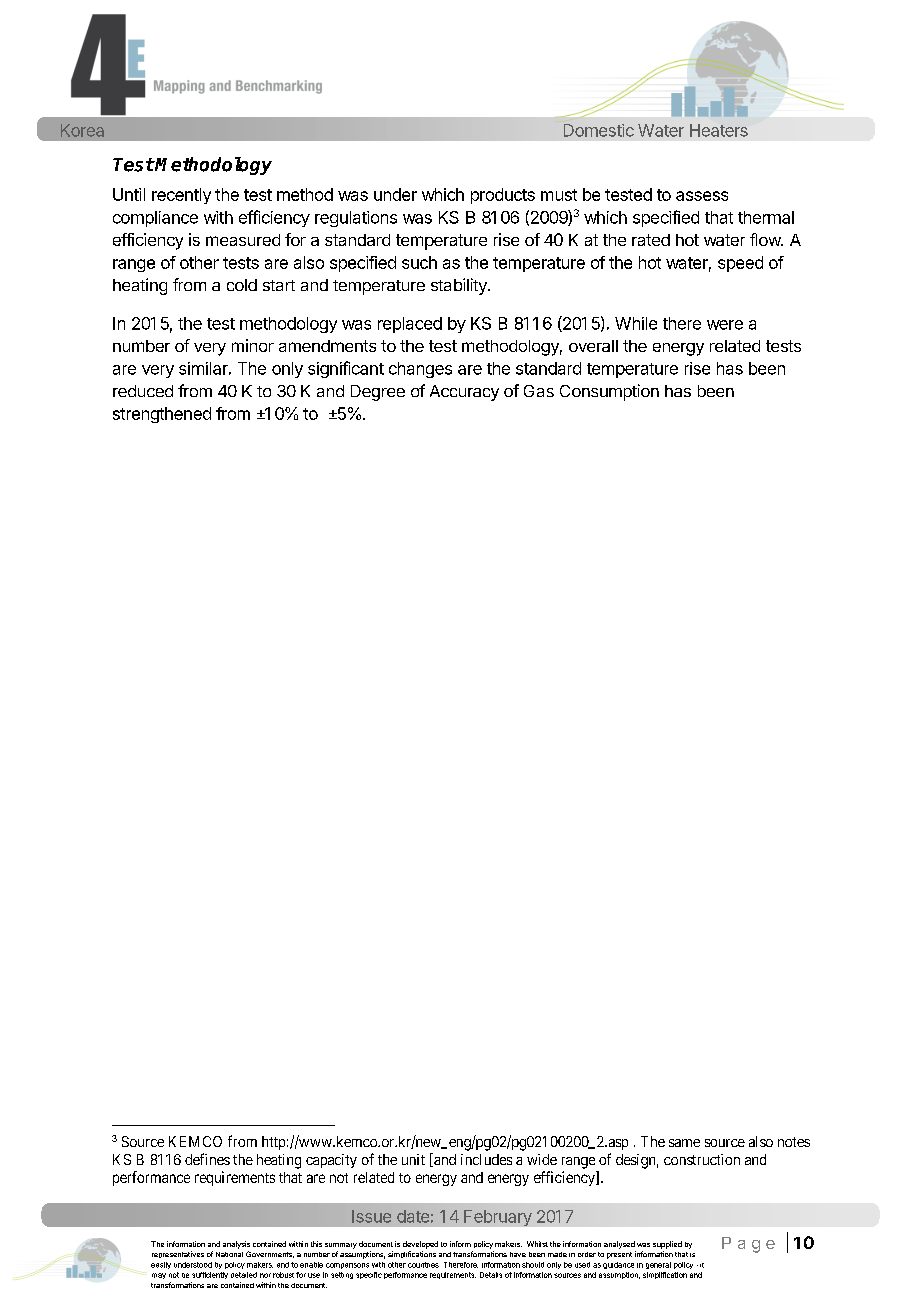  Describe the element at coordinates (609, 392) in the image. I see `Consumption` at that location.
